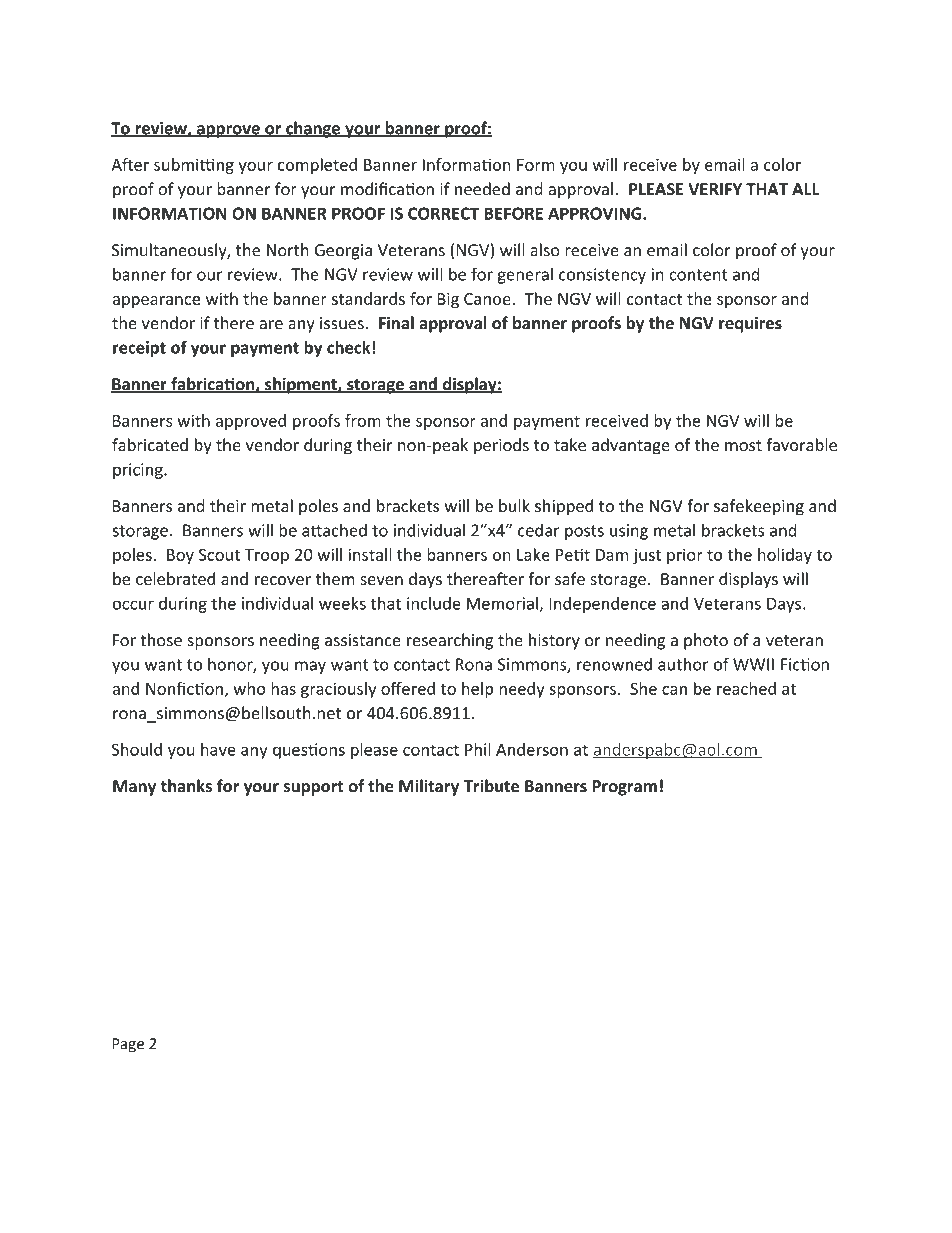 The height and width of the screenshot is (1233, 952). I want to click on needed, so click(482, 189).
